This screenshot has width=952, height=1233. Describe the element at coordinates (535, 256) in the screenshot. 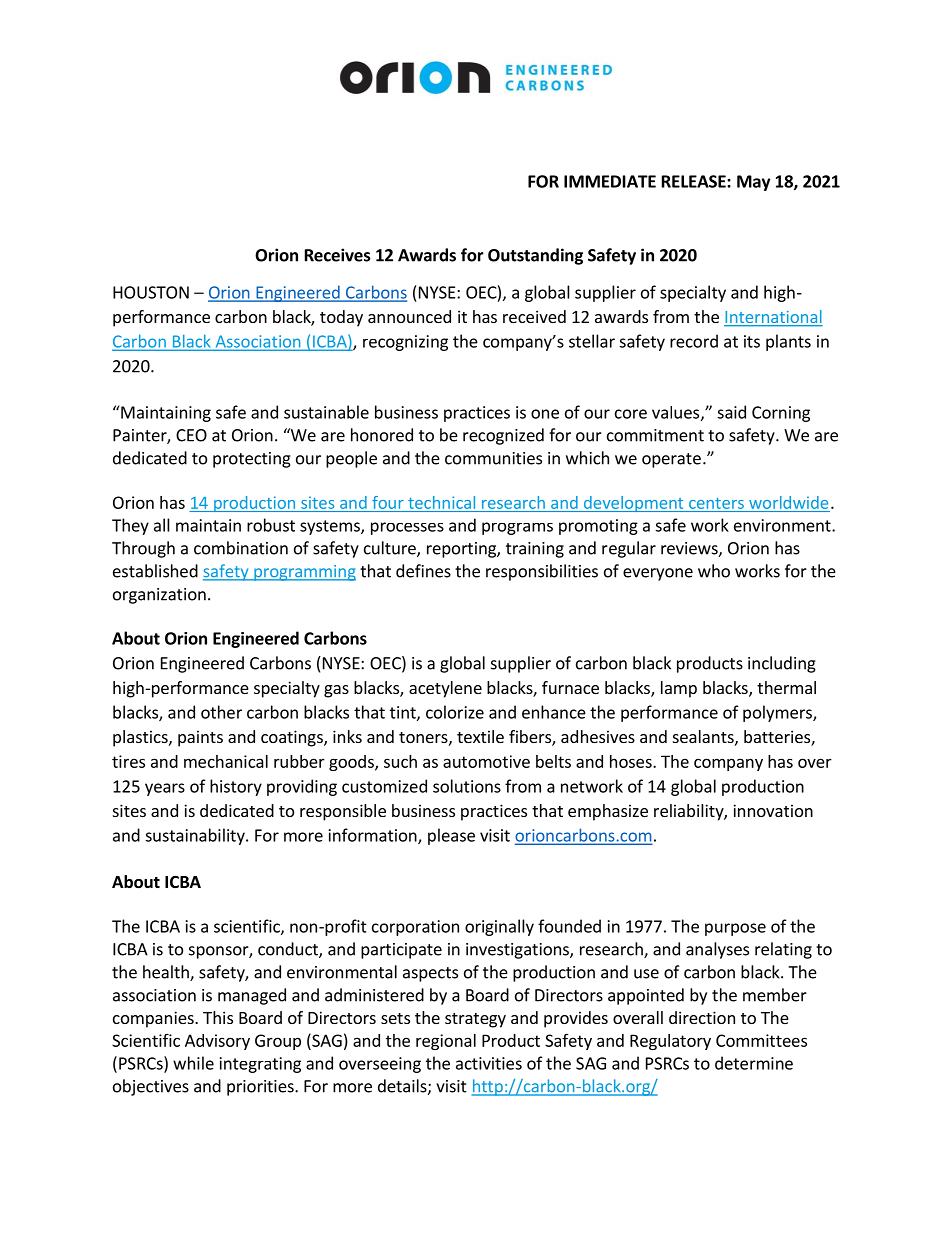

I see `Outstanding` at that location.
